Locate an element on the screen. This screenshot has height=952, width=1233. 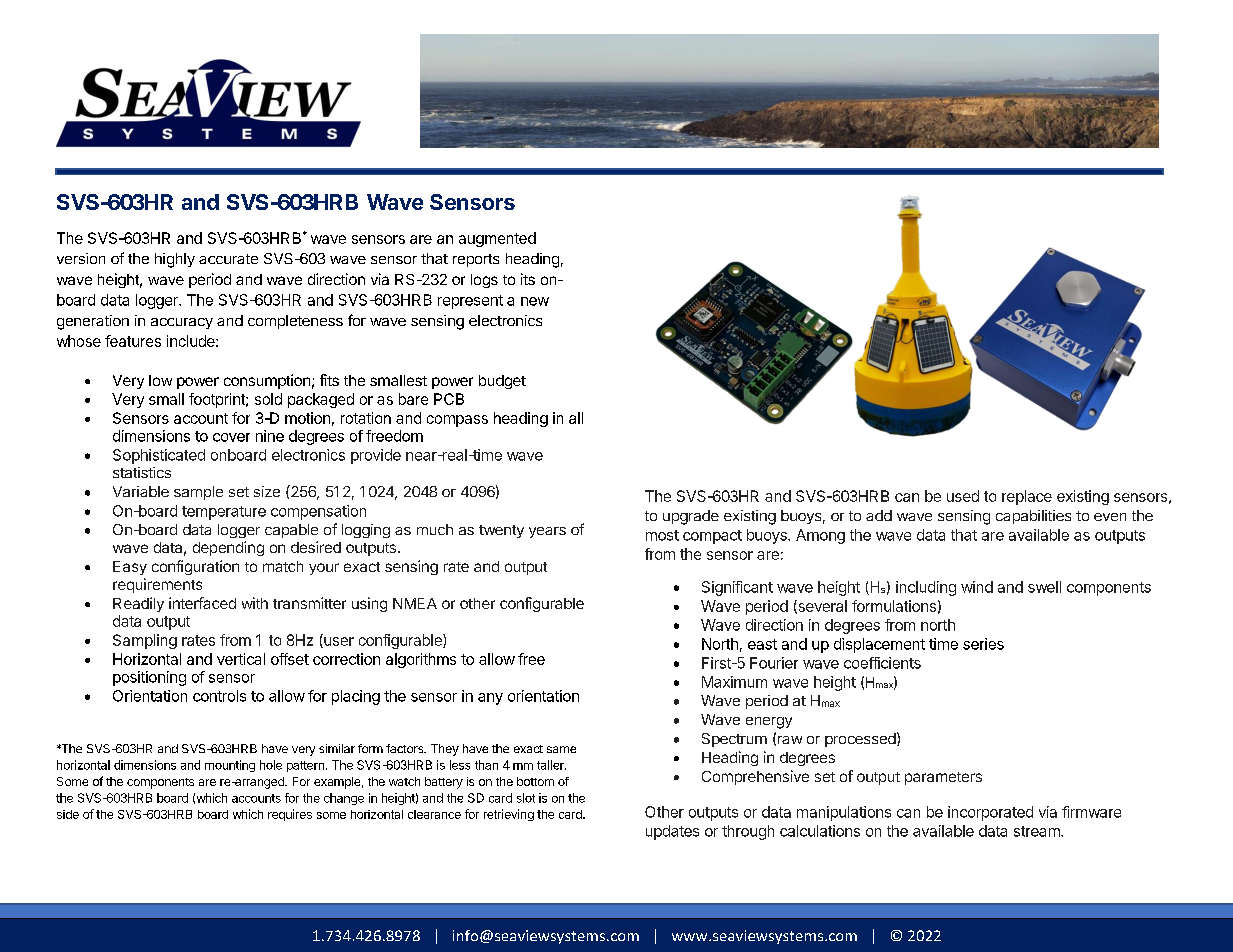
new is located at coordinates (535, 301).
